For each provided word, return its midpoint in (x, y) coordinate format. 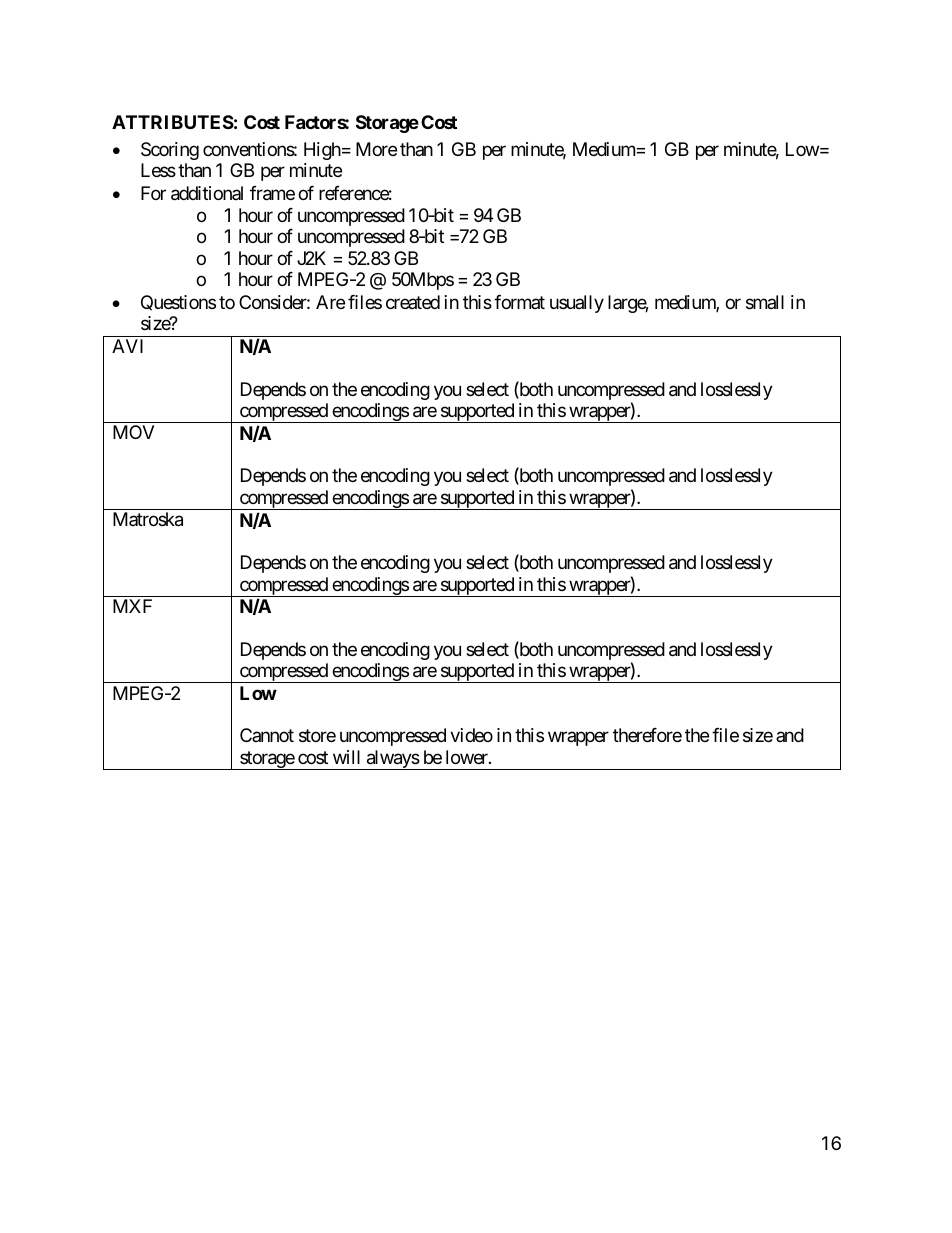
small (765, 302)
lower (468, 757)
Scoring (170, 151)
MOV (133, 432)
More (376, 149)
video (471, 735)
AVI (127, 346)
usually (577, 304)
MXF (132, 606)
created (413, 302)
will (346, 757)
